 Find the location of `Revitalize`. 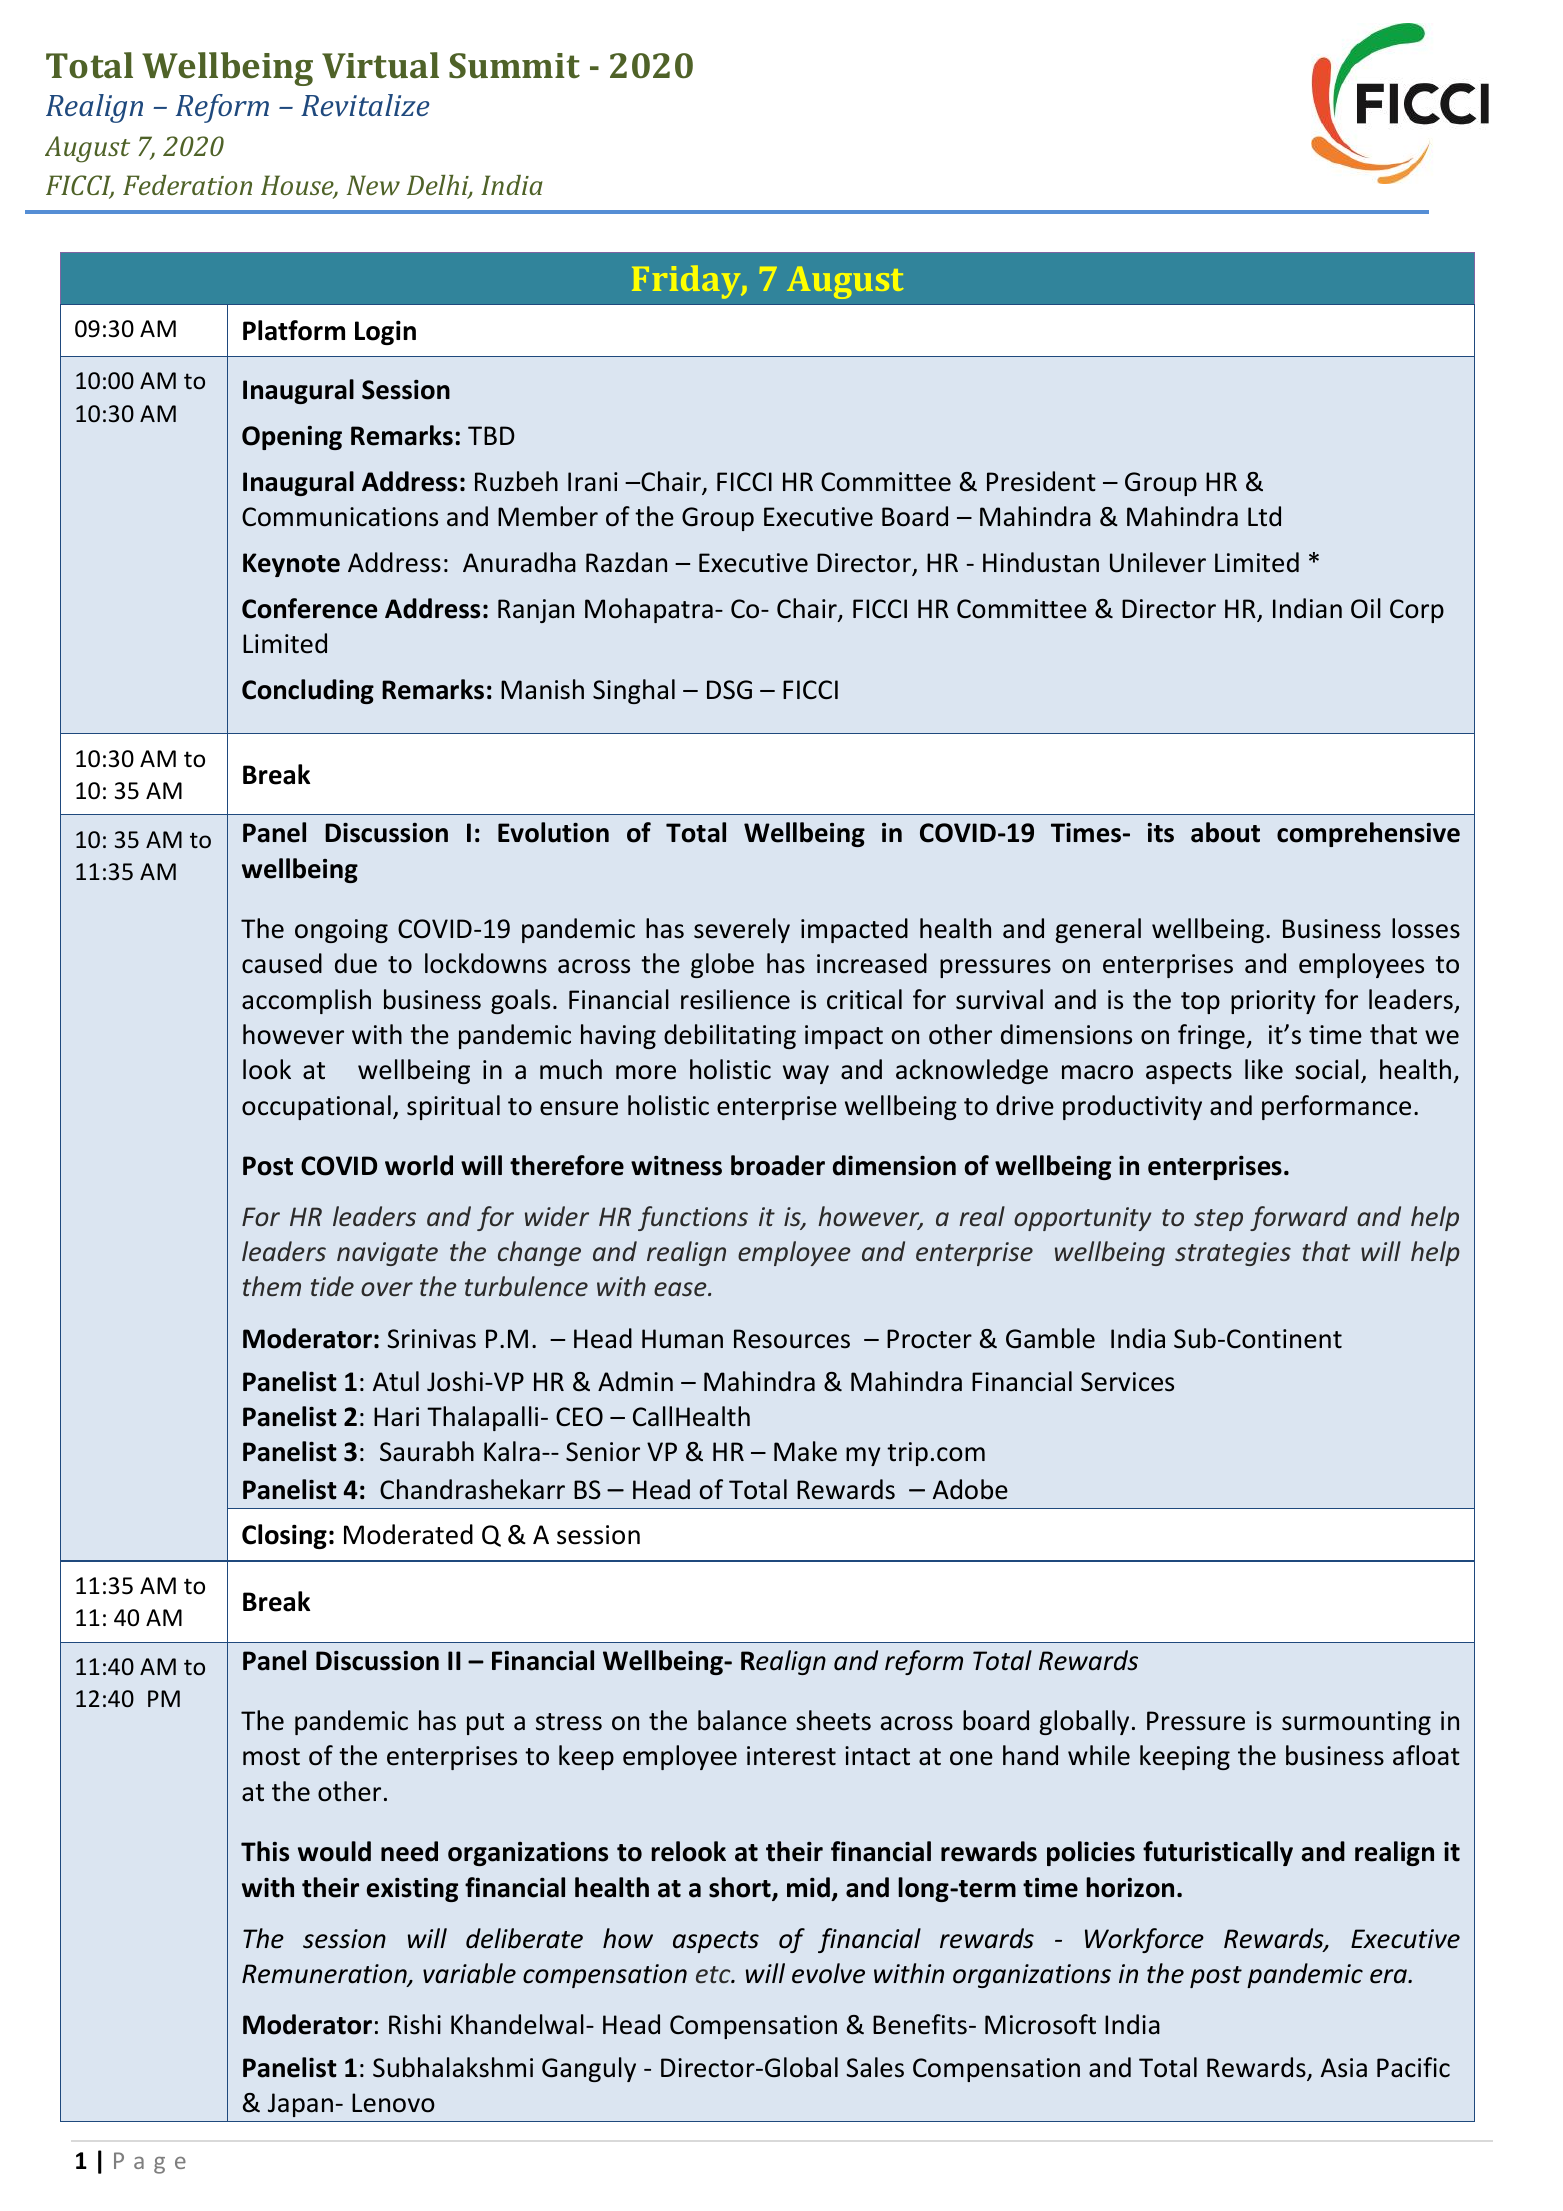

Revitalize is located at coordinates (365, 105).
